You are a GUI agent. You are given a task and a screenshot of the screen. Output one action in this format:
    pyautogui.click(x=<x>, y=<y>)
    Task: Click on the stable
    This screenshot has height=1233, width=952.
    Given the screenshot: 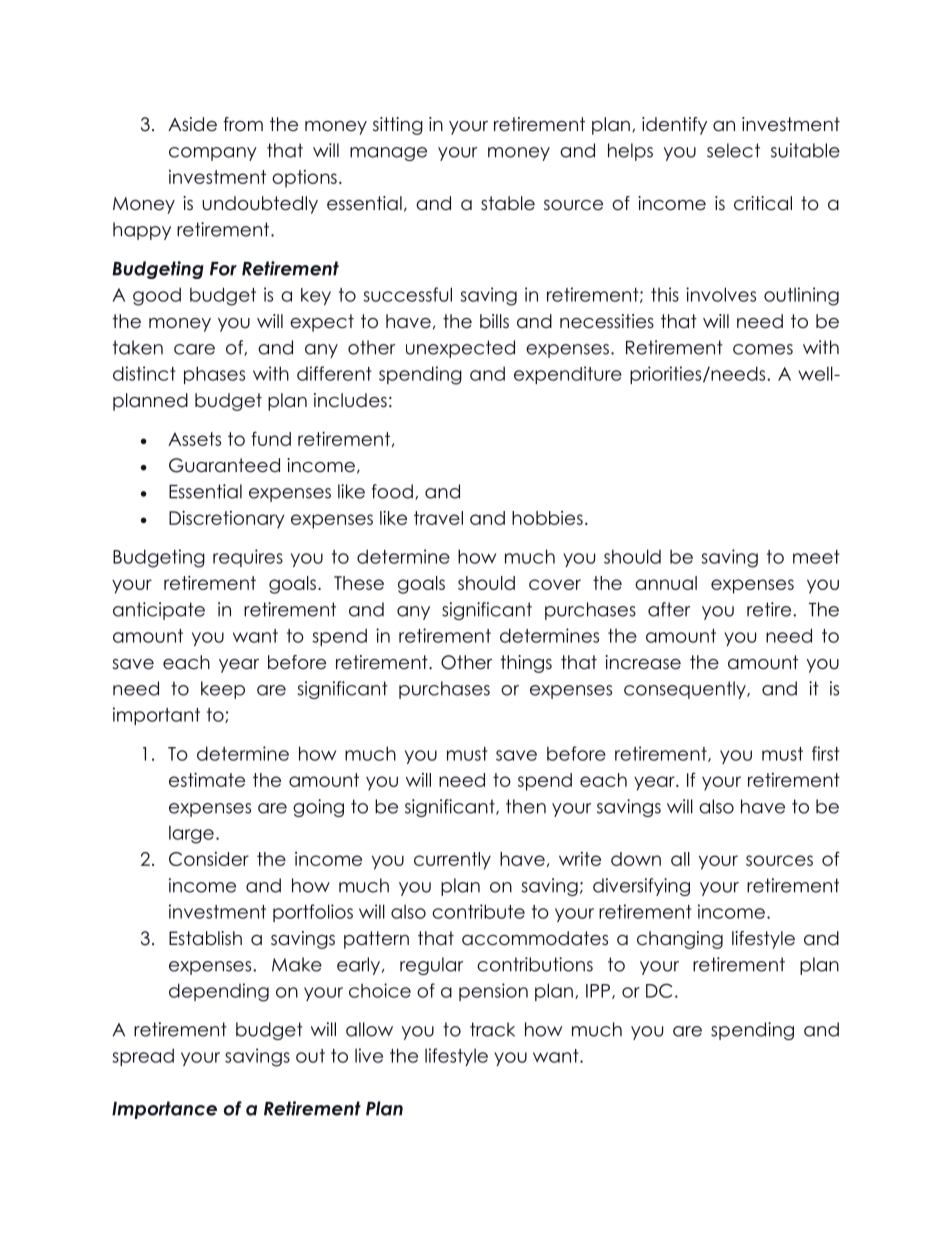 What is the action you would take?
    pyautogui.click(x=508, y=203)
